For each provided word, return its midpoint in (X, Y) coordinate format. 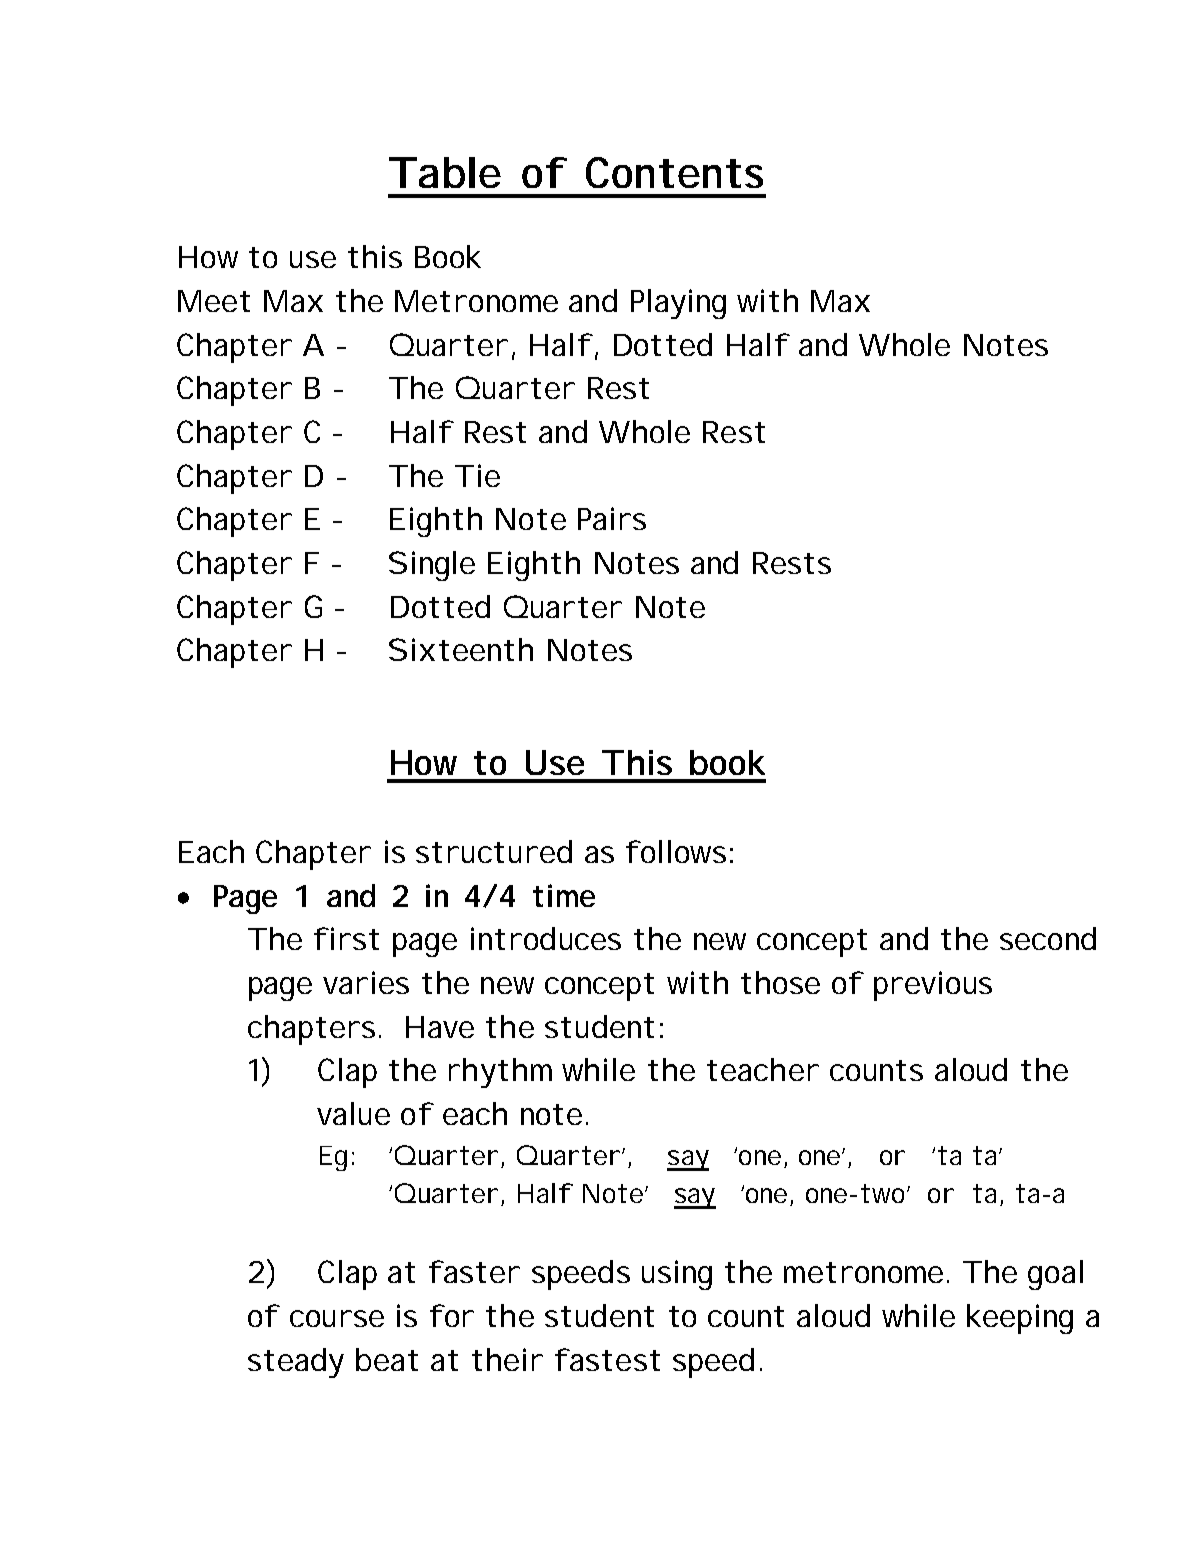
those (780, 982)
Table (445, 172)
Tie (477, 475)
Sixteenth (461, 649)
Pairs (612, 518)
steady (296, 1363)
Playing (678, 304)
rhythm (500, 1073)
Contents (674, 172)
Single (432, 566)
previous (933, 986)
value (353, 1113)
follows (676, 851)
